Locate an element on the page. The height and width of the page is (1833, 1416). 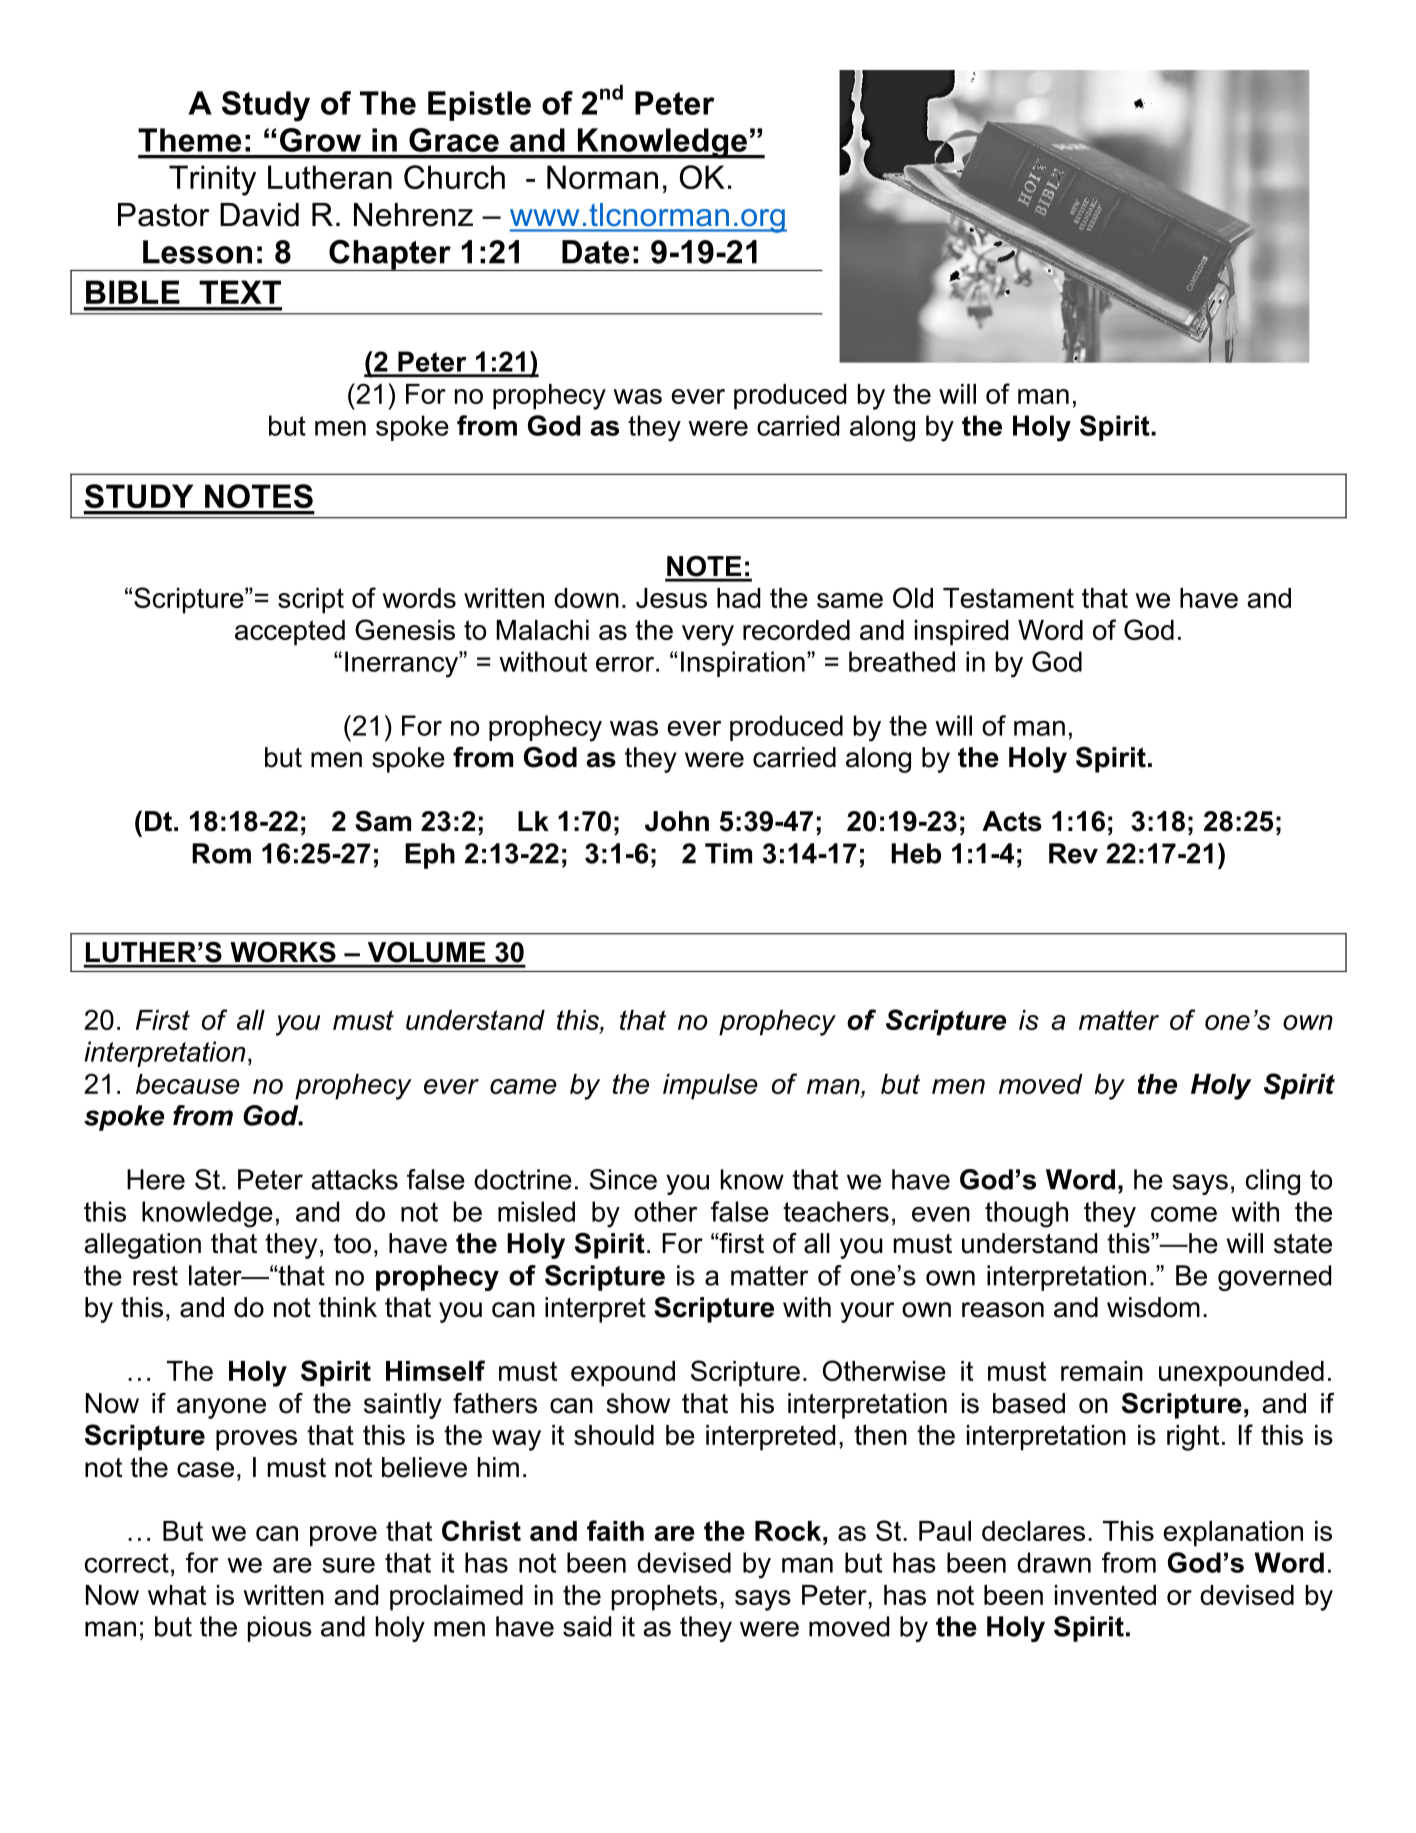
pious is located at coordinates (280, 1629).
